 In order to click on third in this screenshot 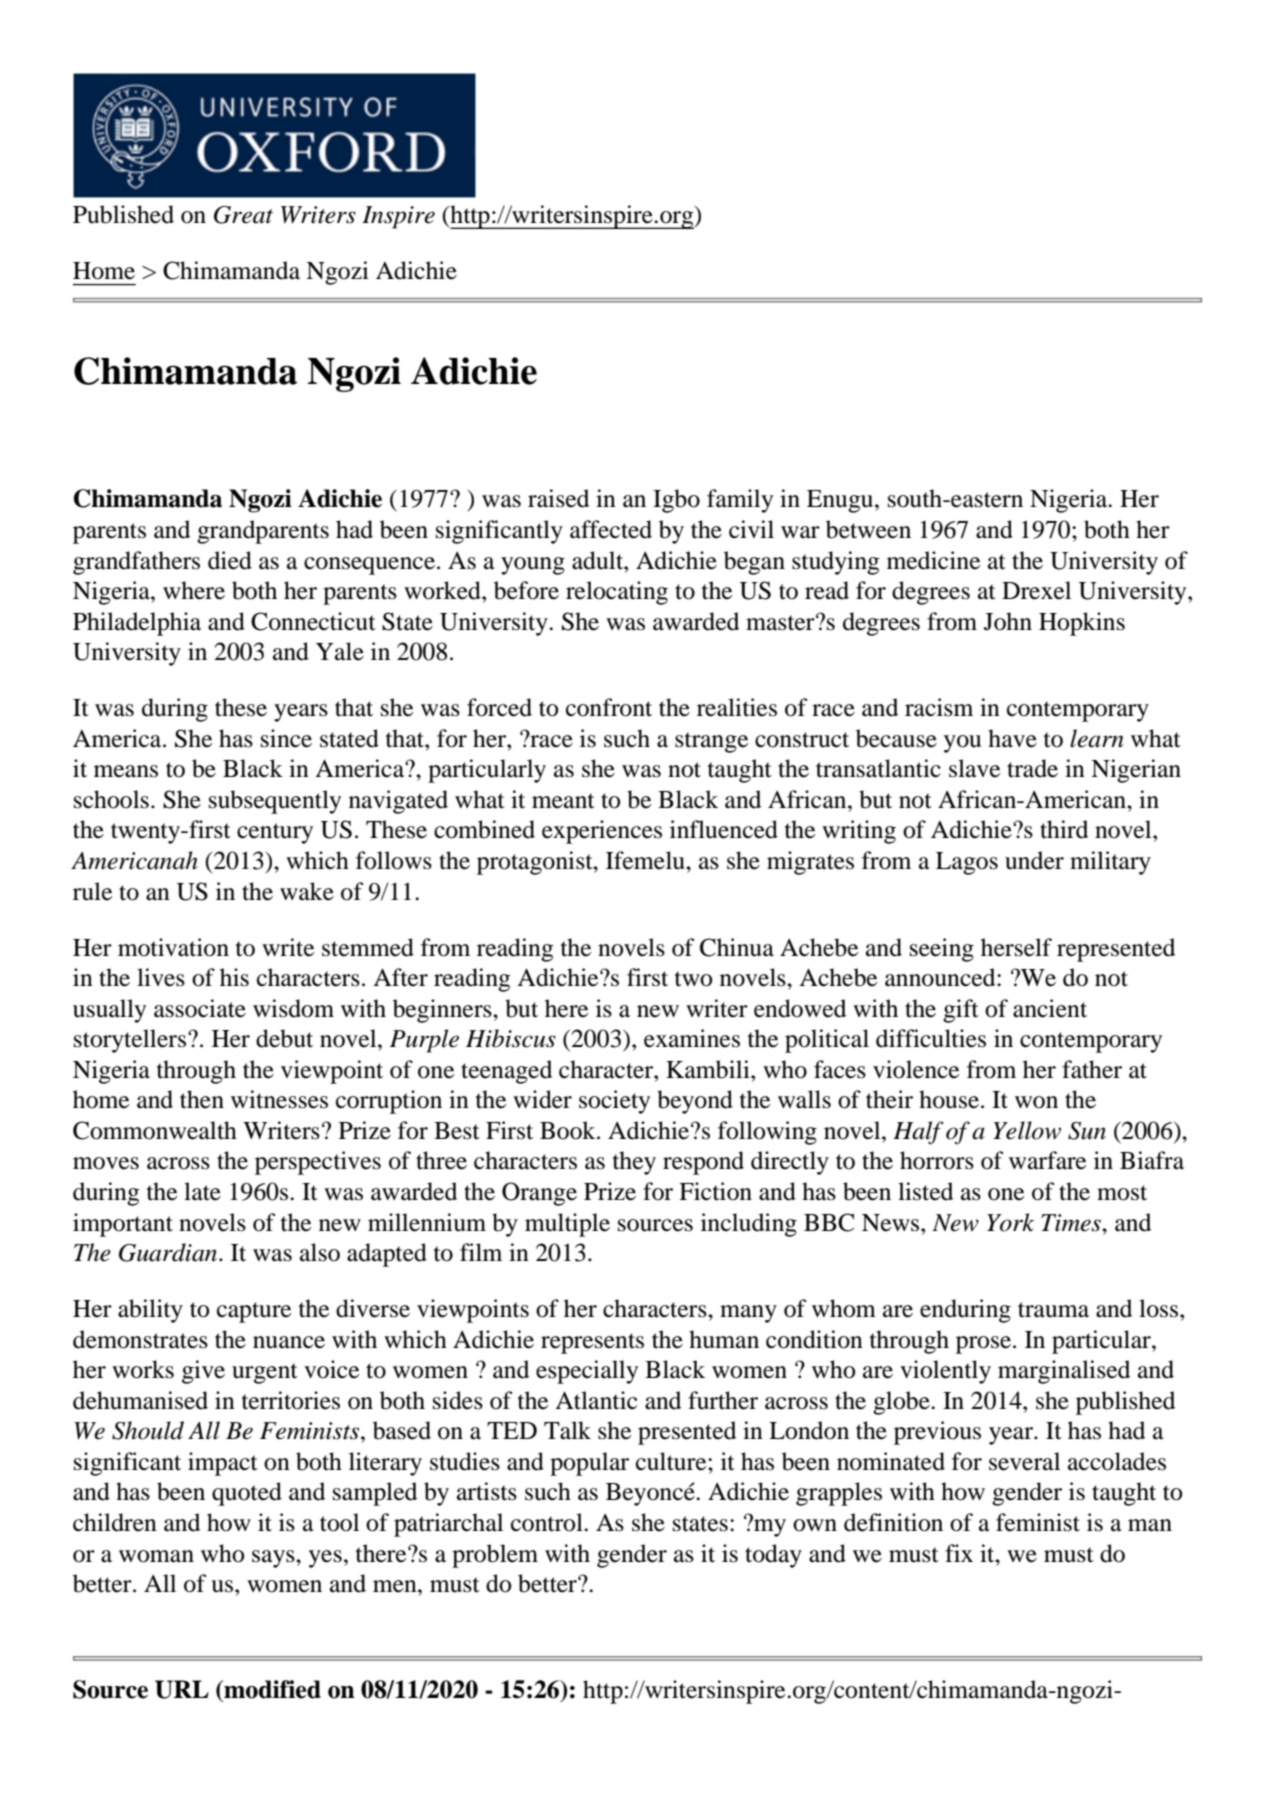, I will do `click(1064, 829)`.
